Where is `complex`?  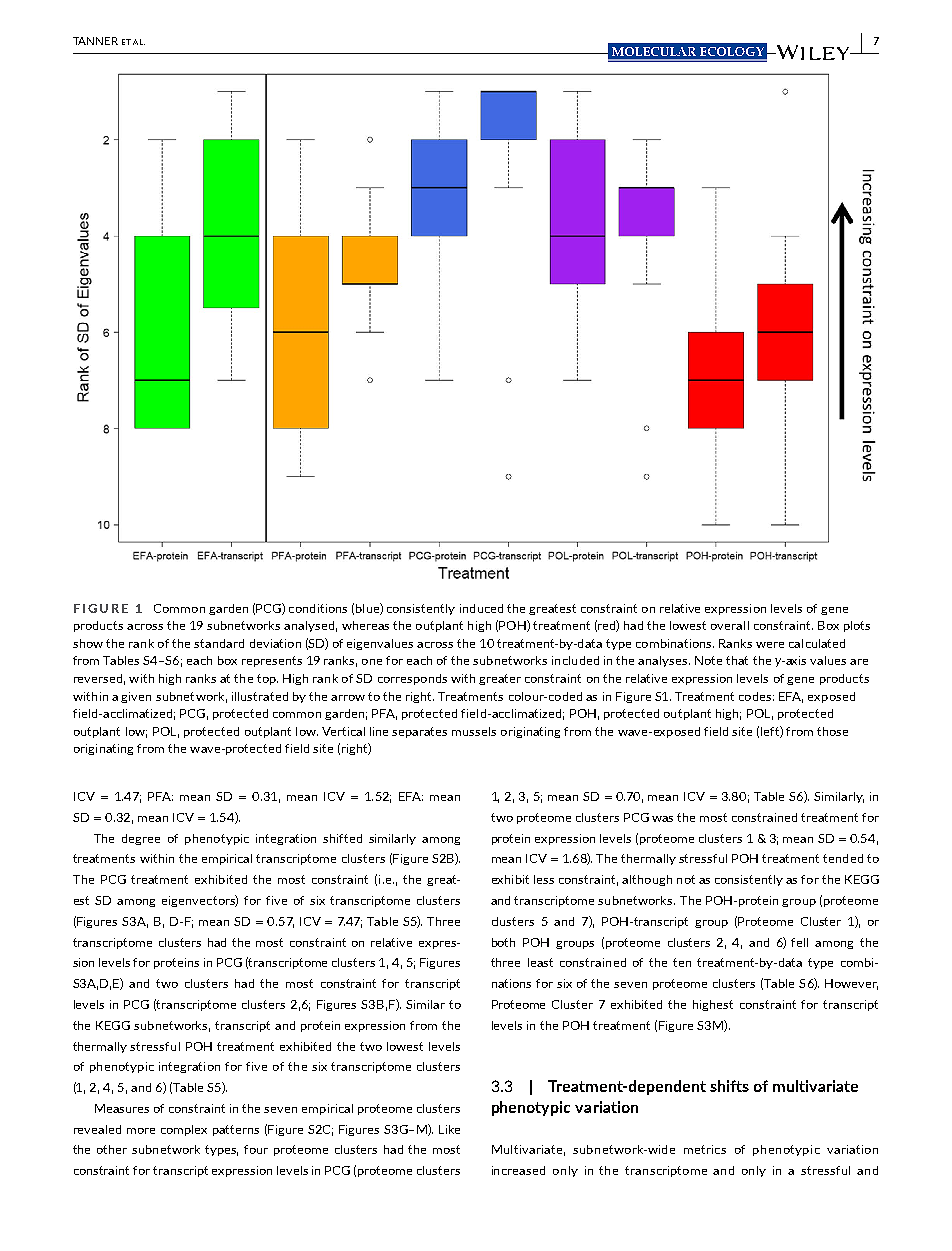 complex is located at coordinates (184, 1130).
